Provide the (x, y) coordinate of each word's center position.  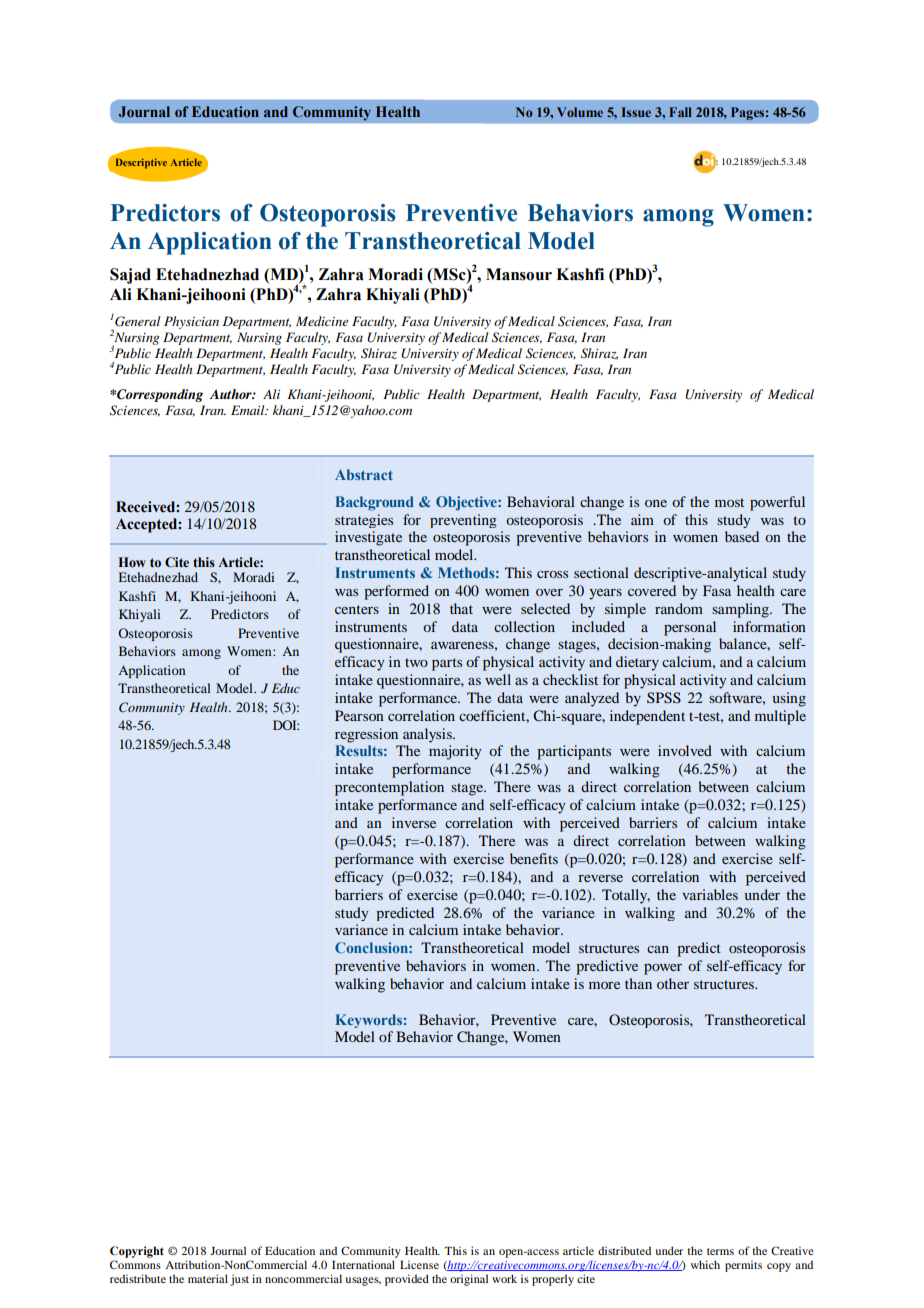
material (208, 1278)
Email (249, 410)
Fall (680, 112)
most (729, 502)
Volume (580, 112)
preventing (463, 521)
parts (447, 664)
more (604, 985)
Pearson (359, 715)
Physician (191, 322)
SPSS (664, 698)
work (504, 1278)
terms (720, 1251)
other (673, 983)
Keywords (369, 1021)
